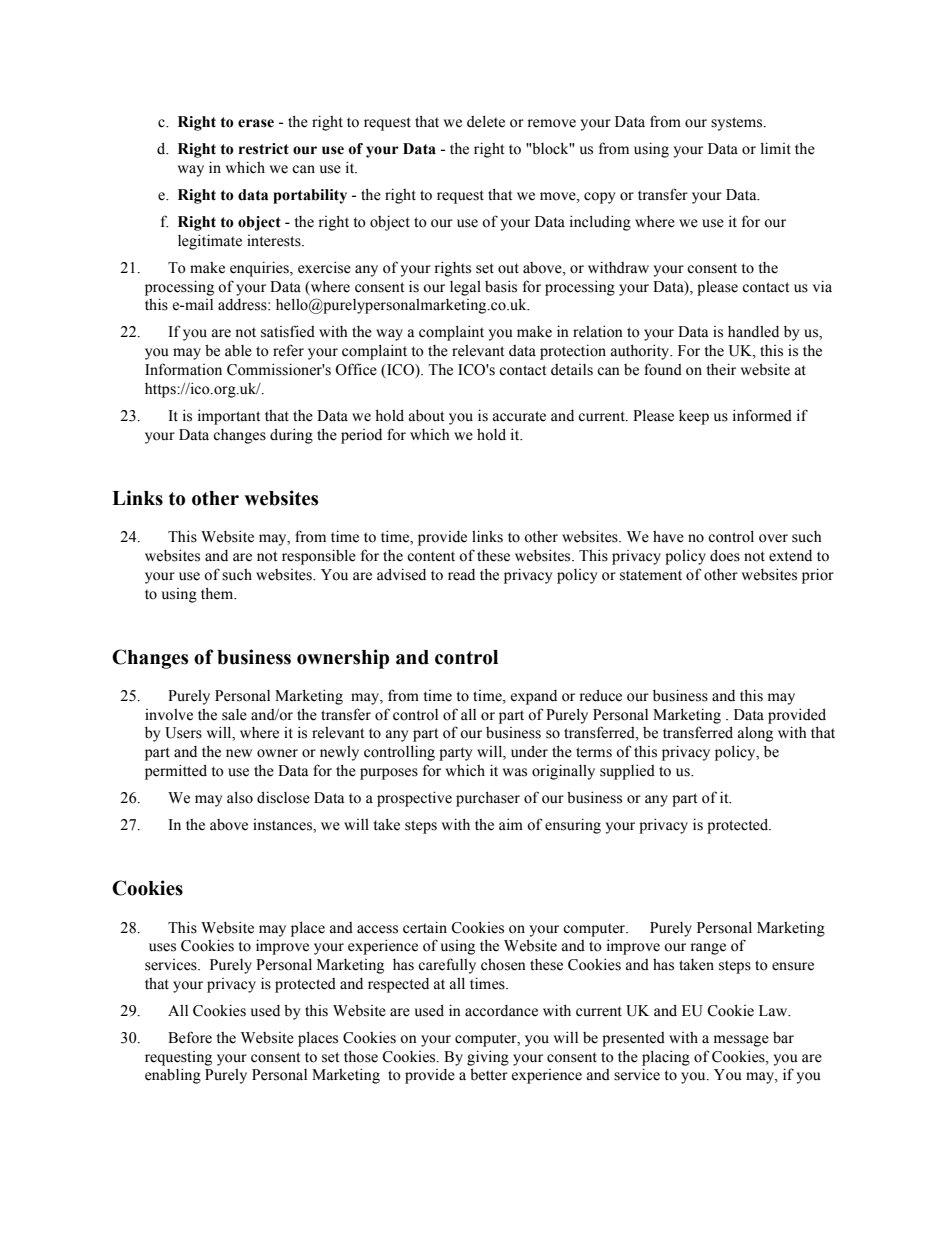 Image resolution: width=952 pixels, height=1233 pixels. Describe the element at coordinates (776, 148) in the screenshot. I see `limit` at that location.
